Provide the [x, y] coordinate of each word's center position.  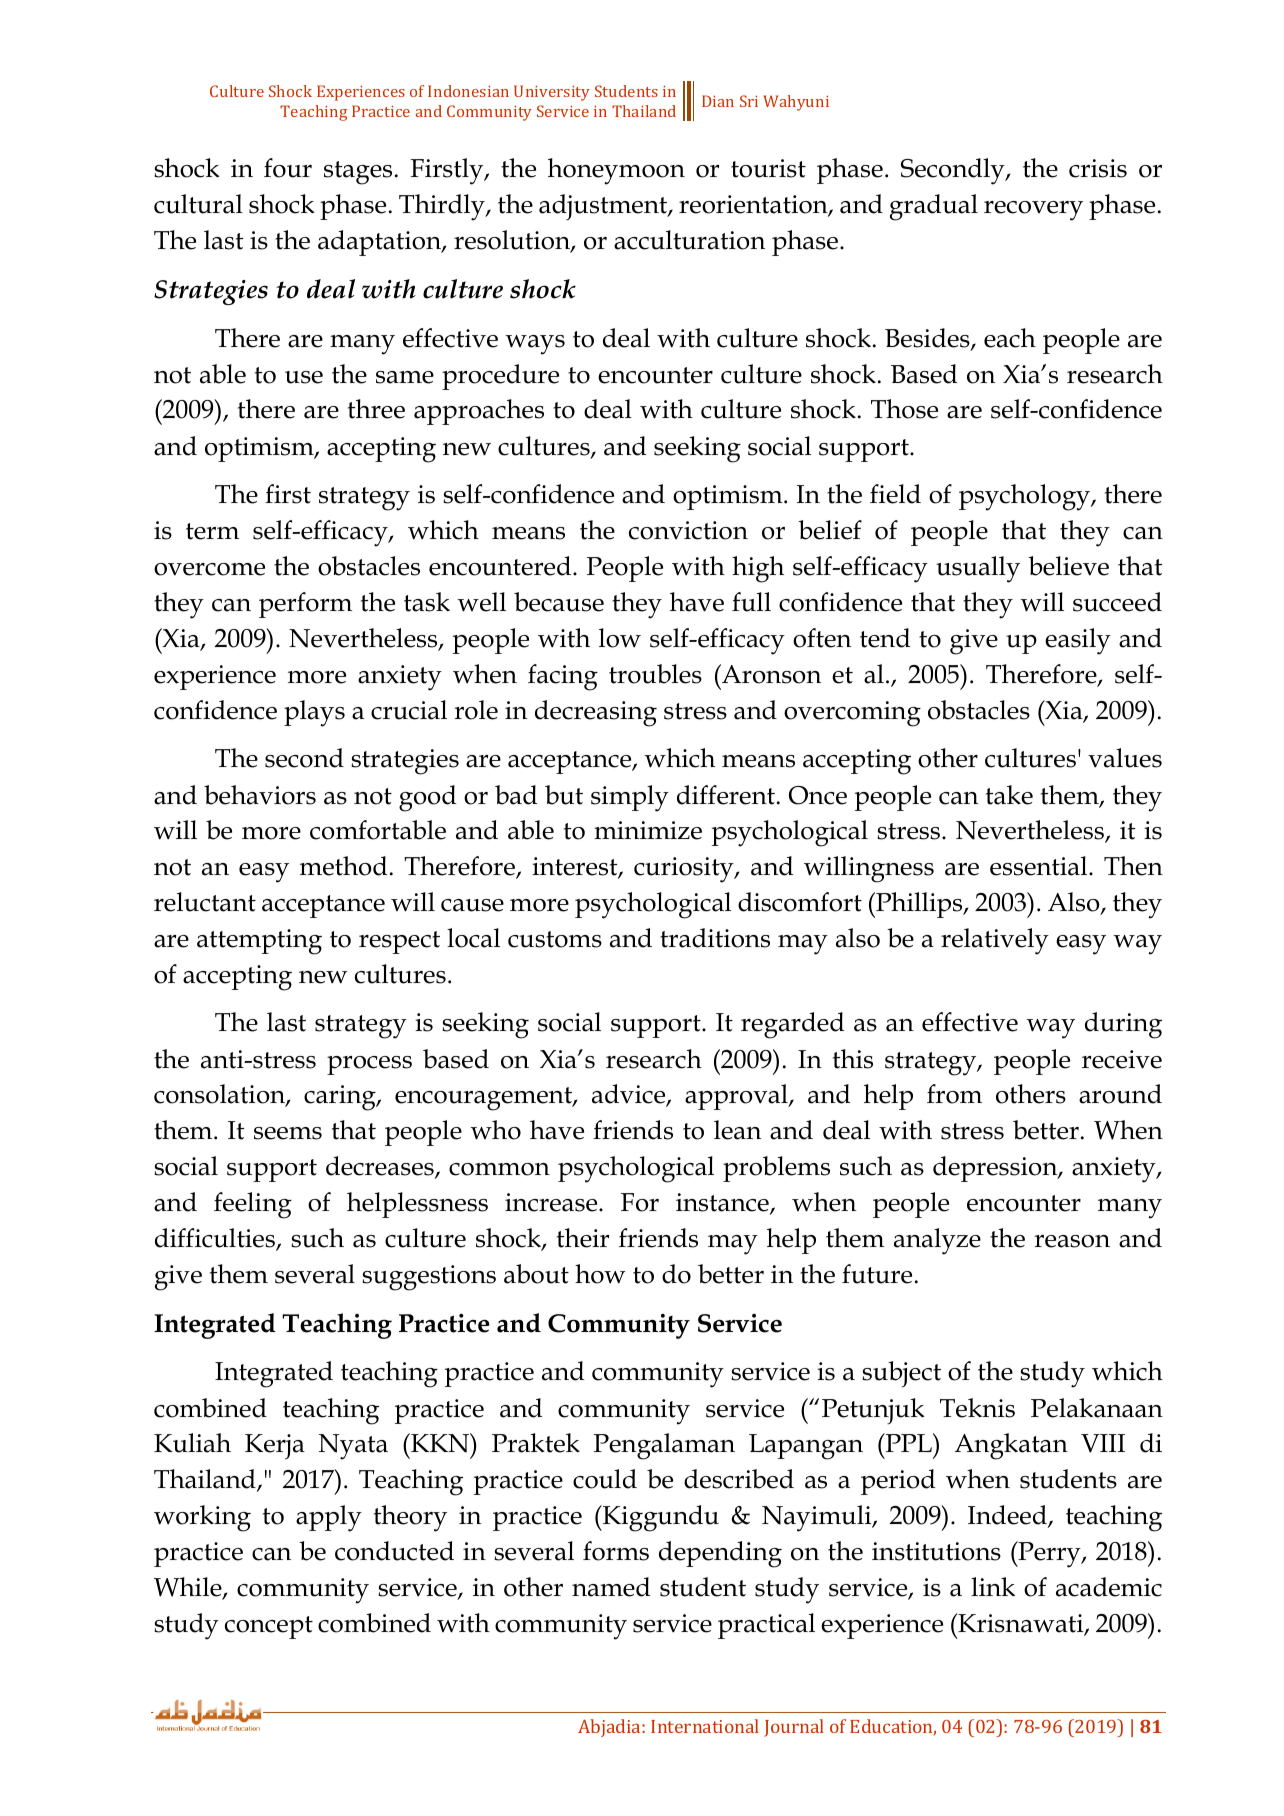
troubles [655, 674]
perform [305, 605]
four [288, 168]
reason [1072, 1241]
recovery [1033, 211]
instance [723, 1203]
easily [1078, 641]
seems [288, 1133]
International [705, 1726]
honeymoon [616, 171]
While [189, 1588]
